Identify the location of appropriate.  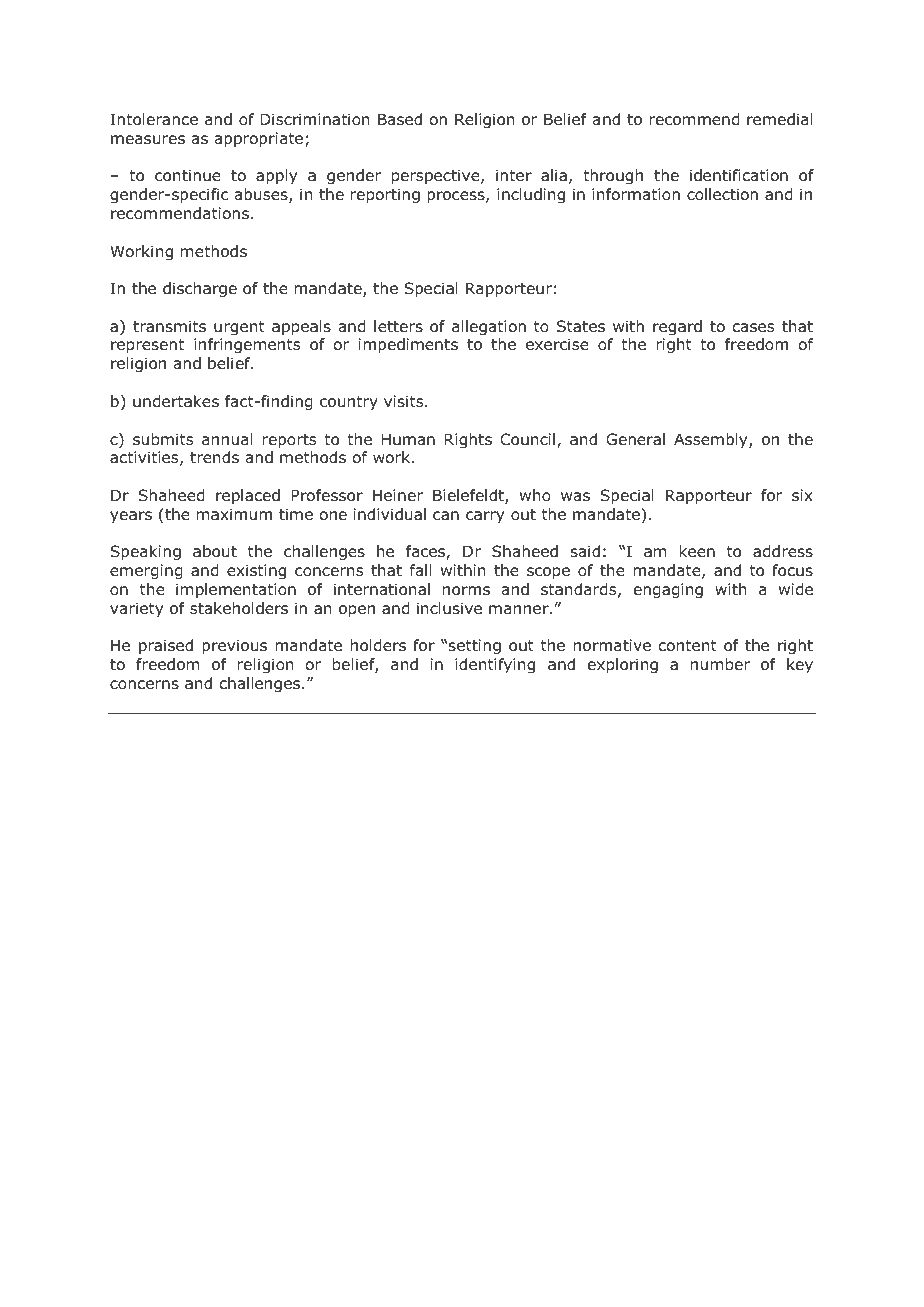
(259, 139).
